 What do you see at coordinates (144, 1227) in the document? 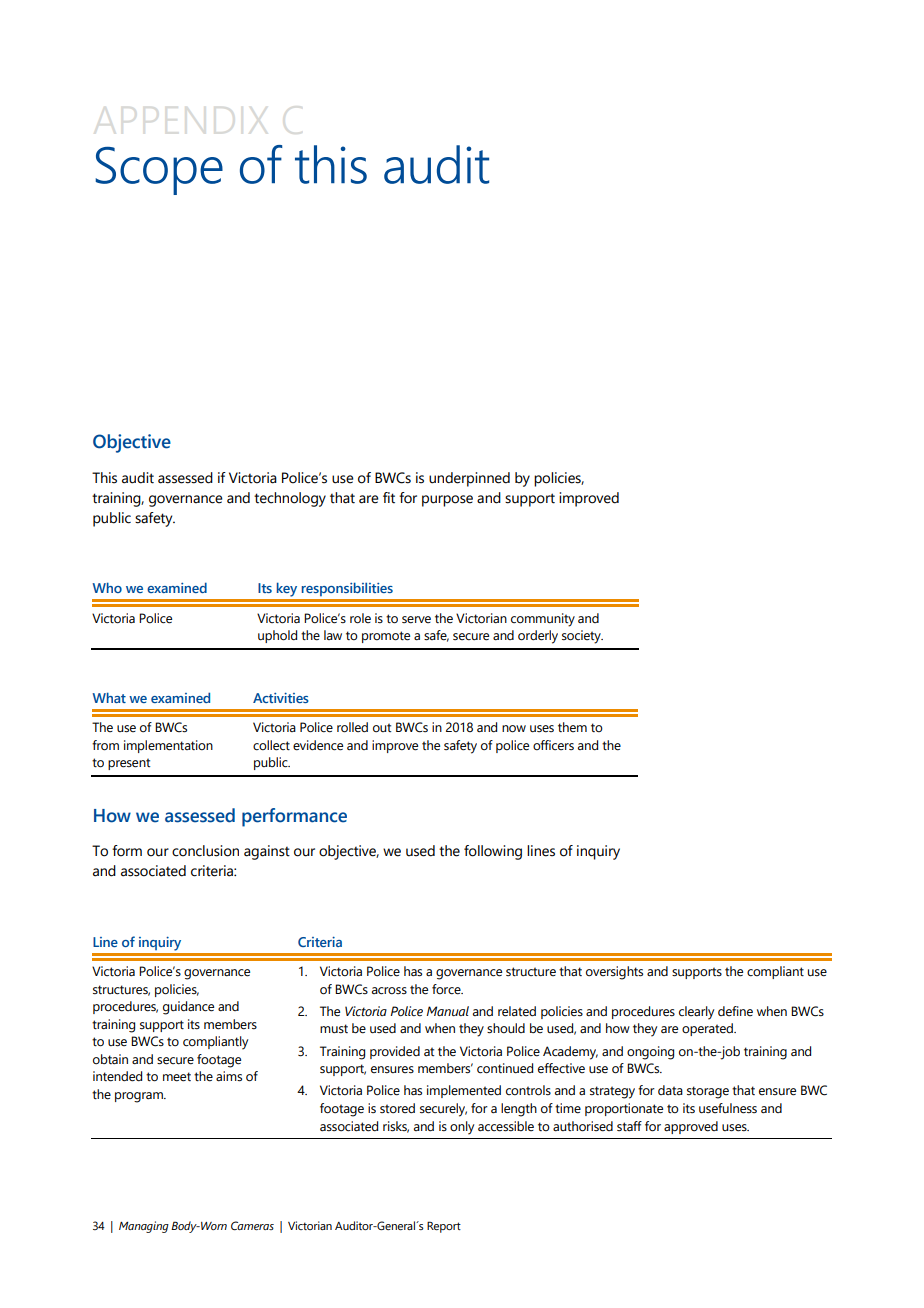
I see `Managing` at bounding box center [144, 1227].
